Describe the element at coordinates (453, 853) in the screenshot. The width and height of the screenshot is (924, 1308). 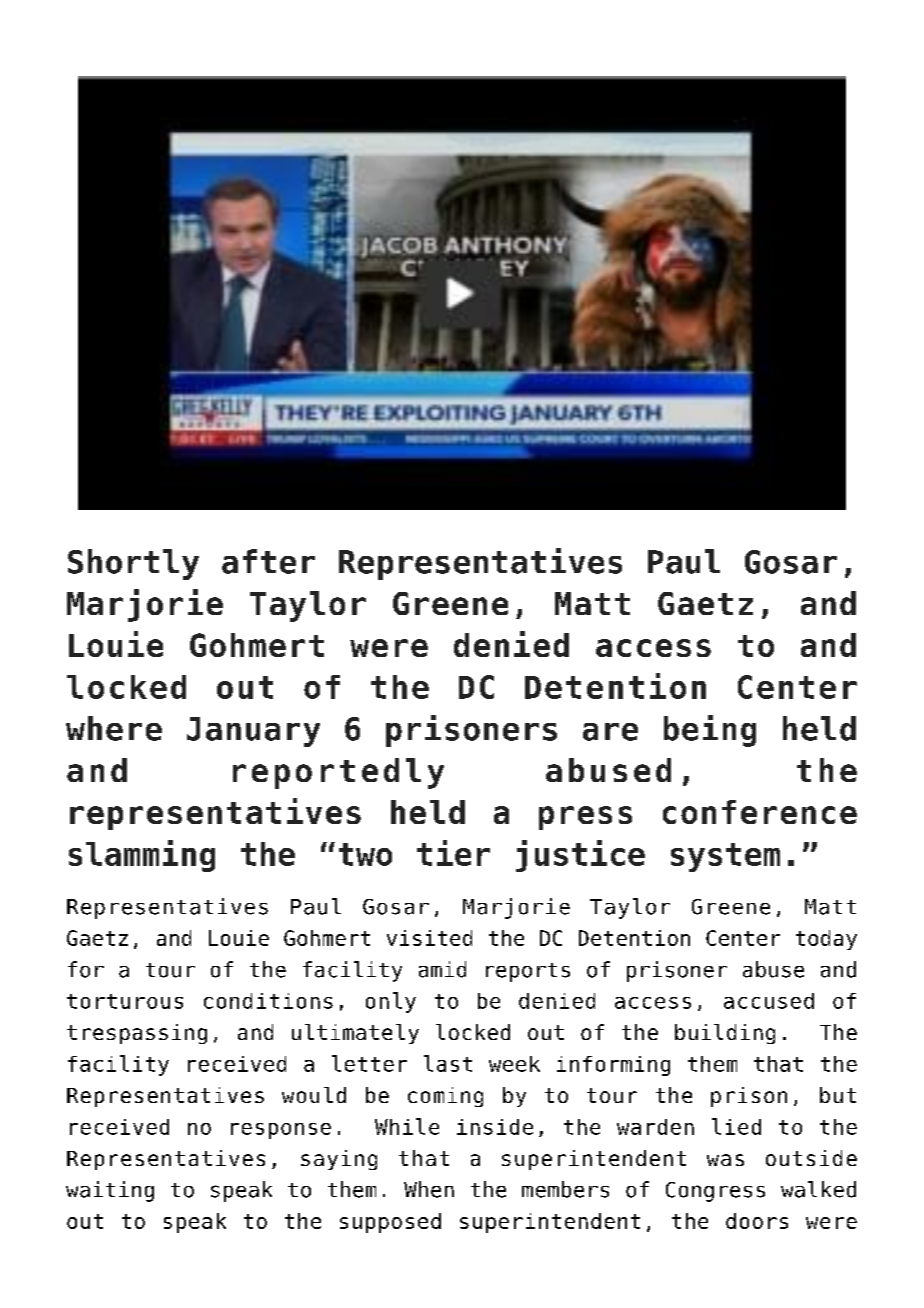
I see `tier` at that location.
